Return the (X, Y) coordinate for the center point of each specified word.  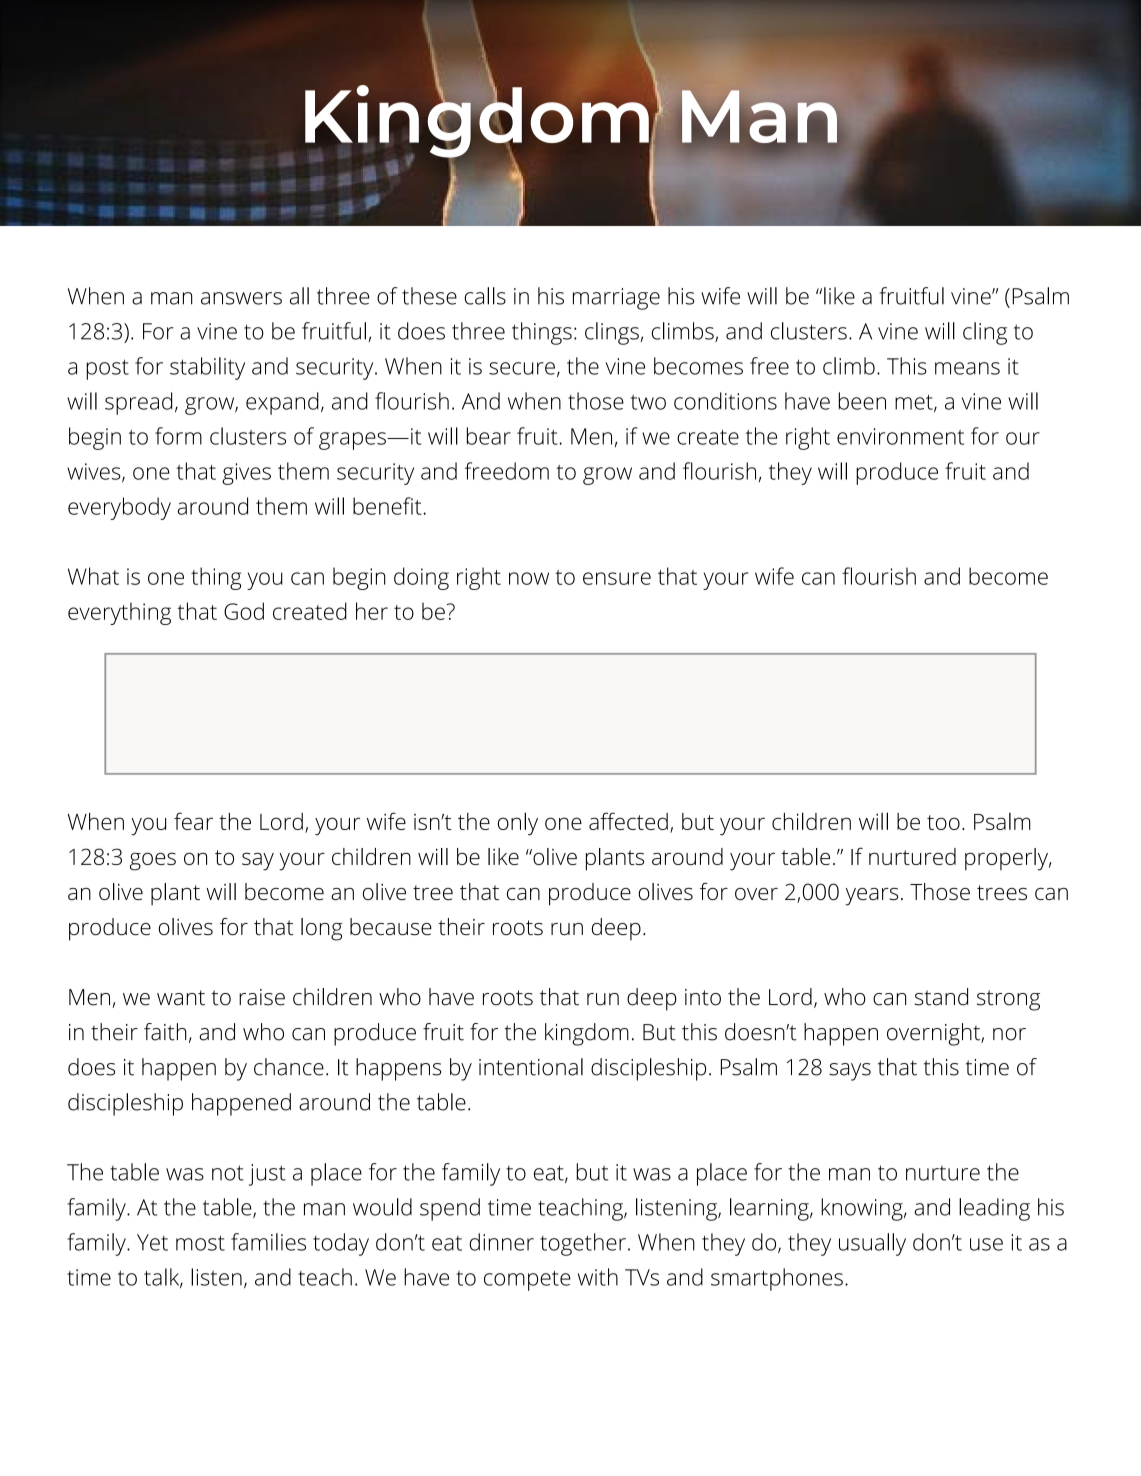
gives (246, 474)
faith (165, 1032)
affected (628, 821)
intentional (531, 1067)
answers (241, 298)
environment (900, 436)
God (244, 611)
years (871, 897)
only (518, 824)
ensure (617, 578)
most (200, 1243)
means (967, 368)
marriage (616, 299)
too (943, 822)
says (850, 1072)
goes (153, 861)
